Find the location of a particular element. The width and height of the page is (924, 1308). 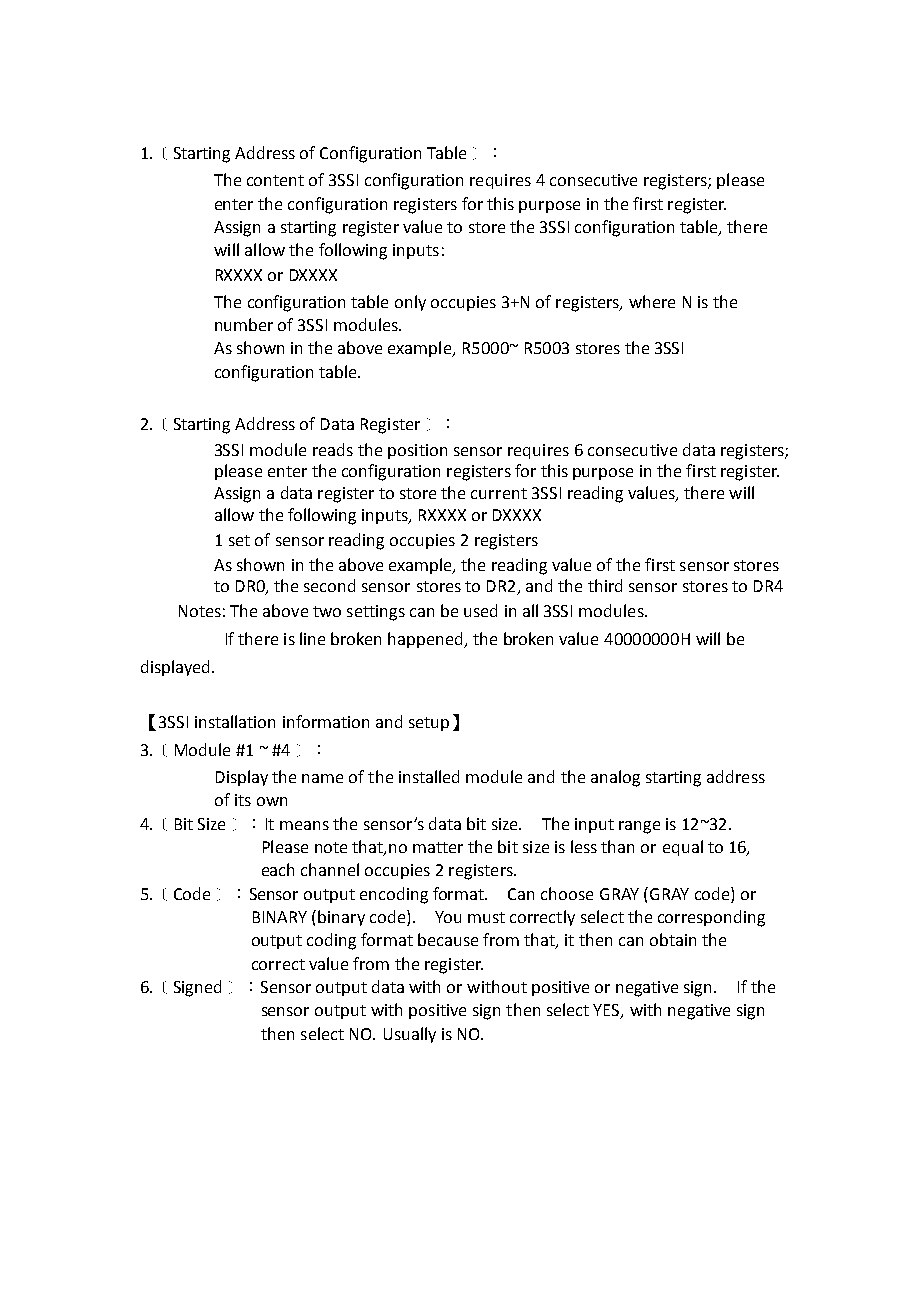

content is located at coordinates (275, 180).
